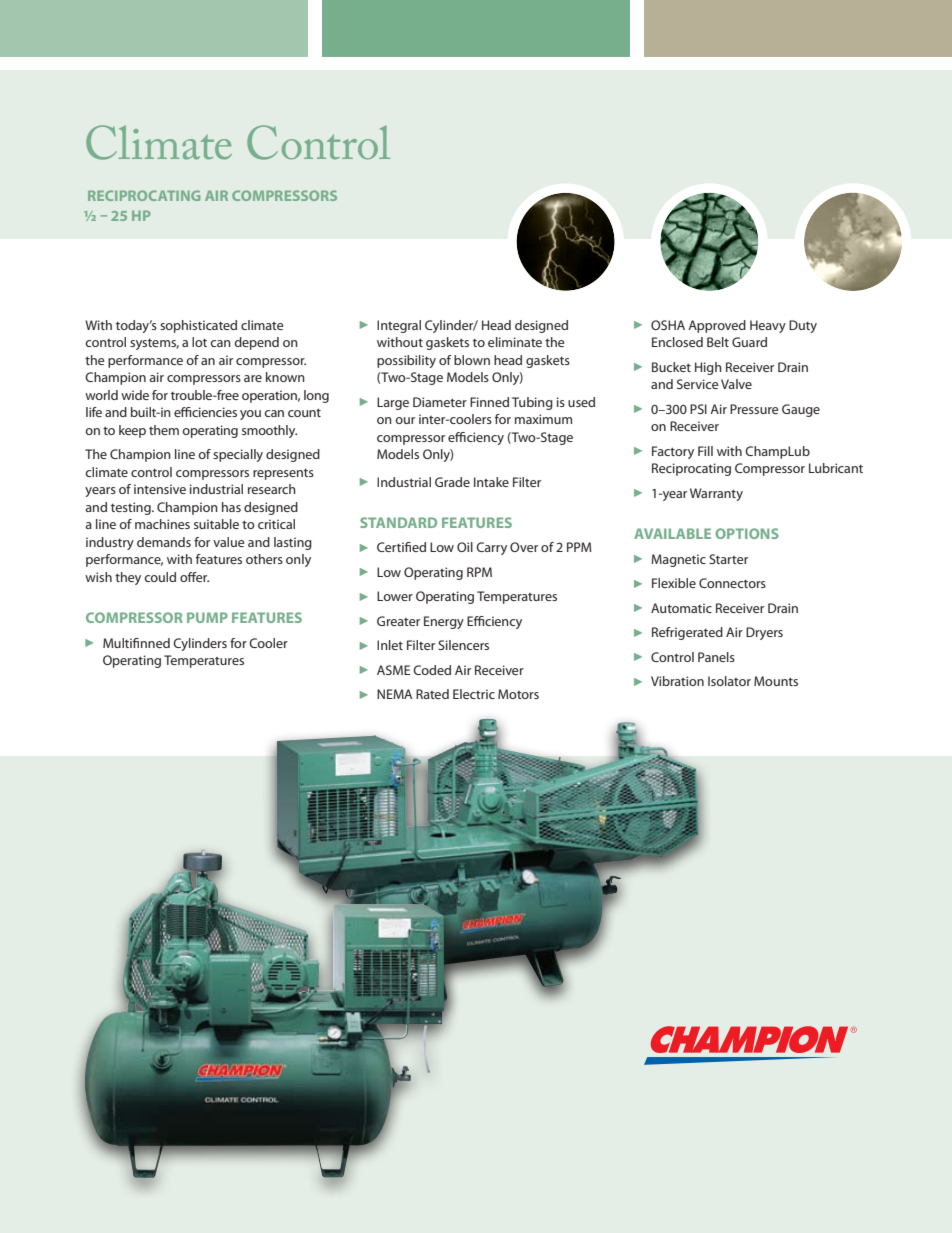 The width and height of the page is (952, 1233). What do you see at coordinates (515, 342) in the page?
I see `eliminate` at bounding box center [515, 342].
